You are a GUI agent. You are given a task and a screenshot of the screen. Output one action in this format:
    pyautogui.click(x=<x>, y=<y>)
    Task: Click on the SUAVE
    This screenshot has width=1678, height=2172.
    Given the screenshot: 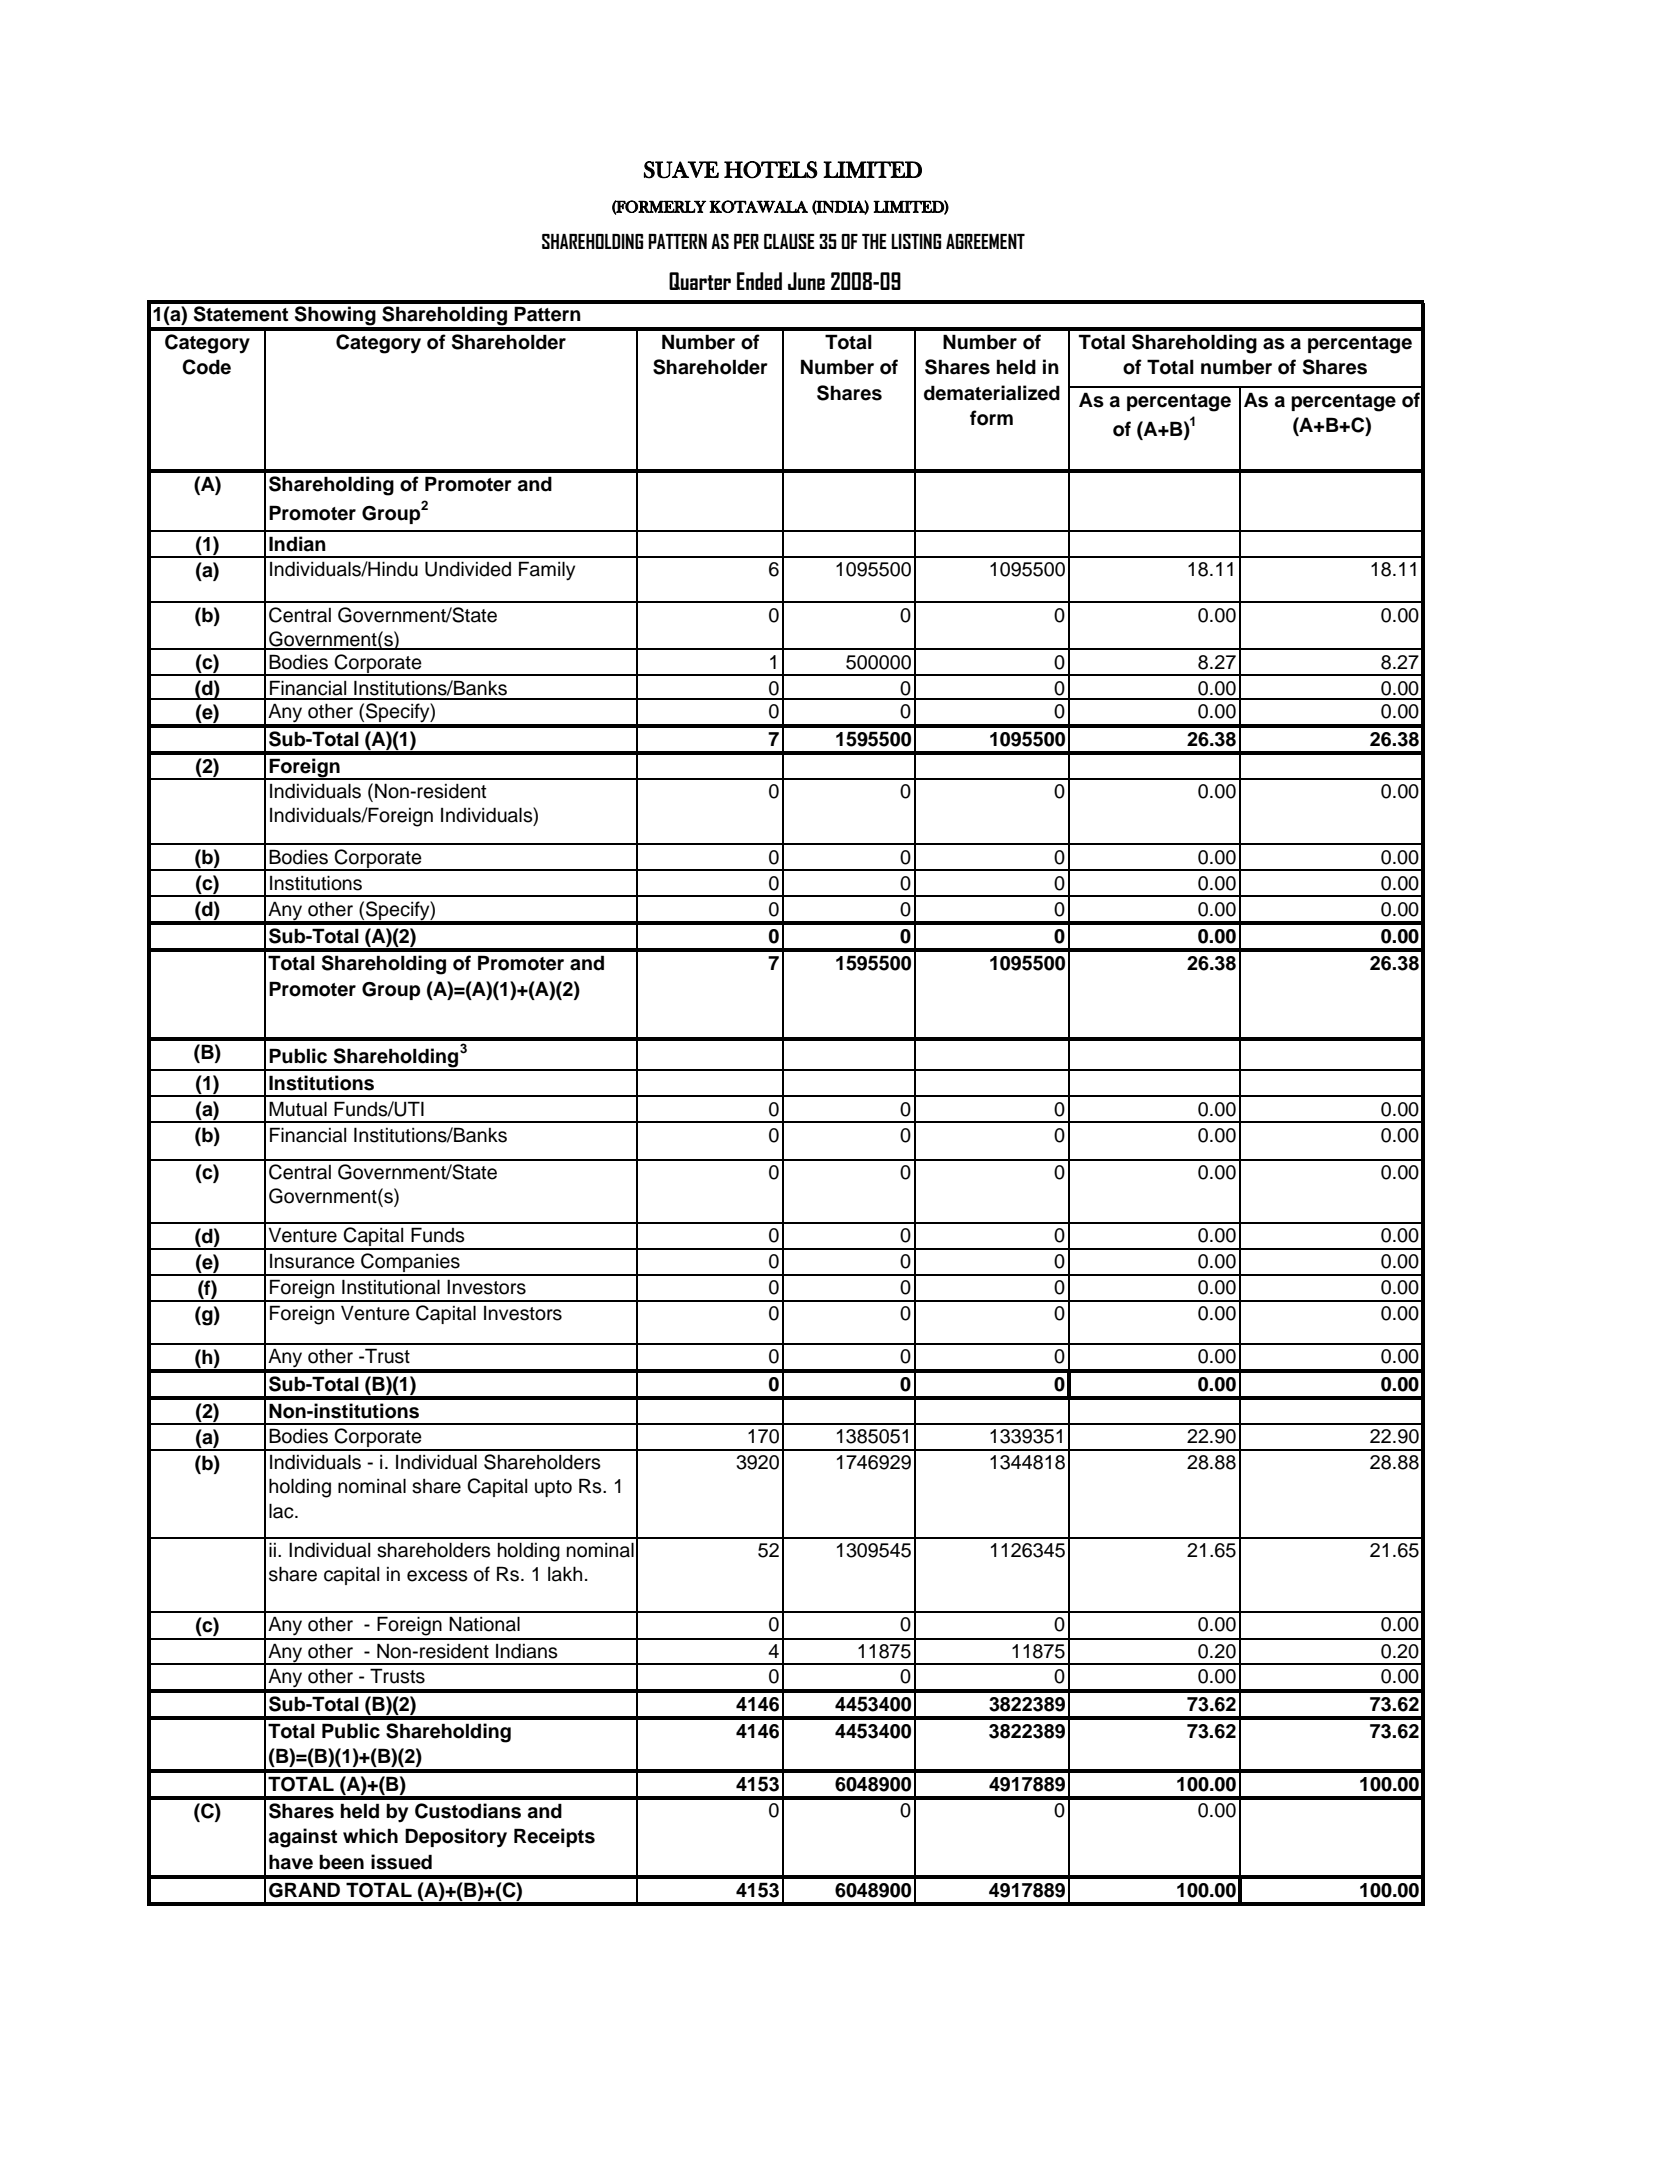 What is the action you would take?
    pyautogui.click(x=681, y=170)
